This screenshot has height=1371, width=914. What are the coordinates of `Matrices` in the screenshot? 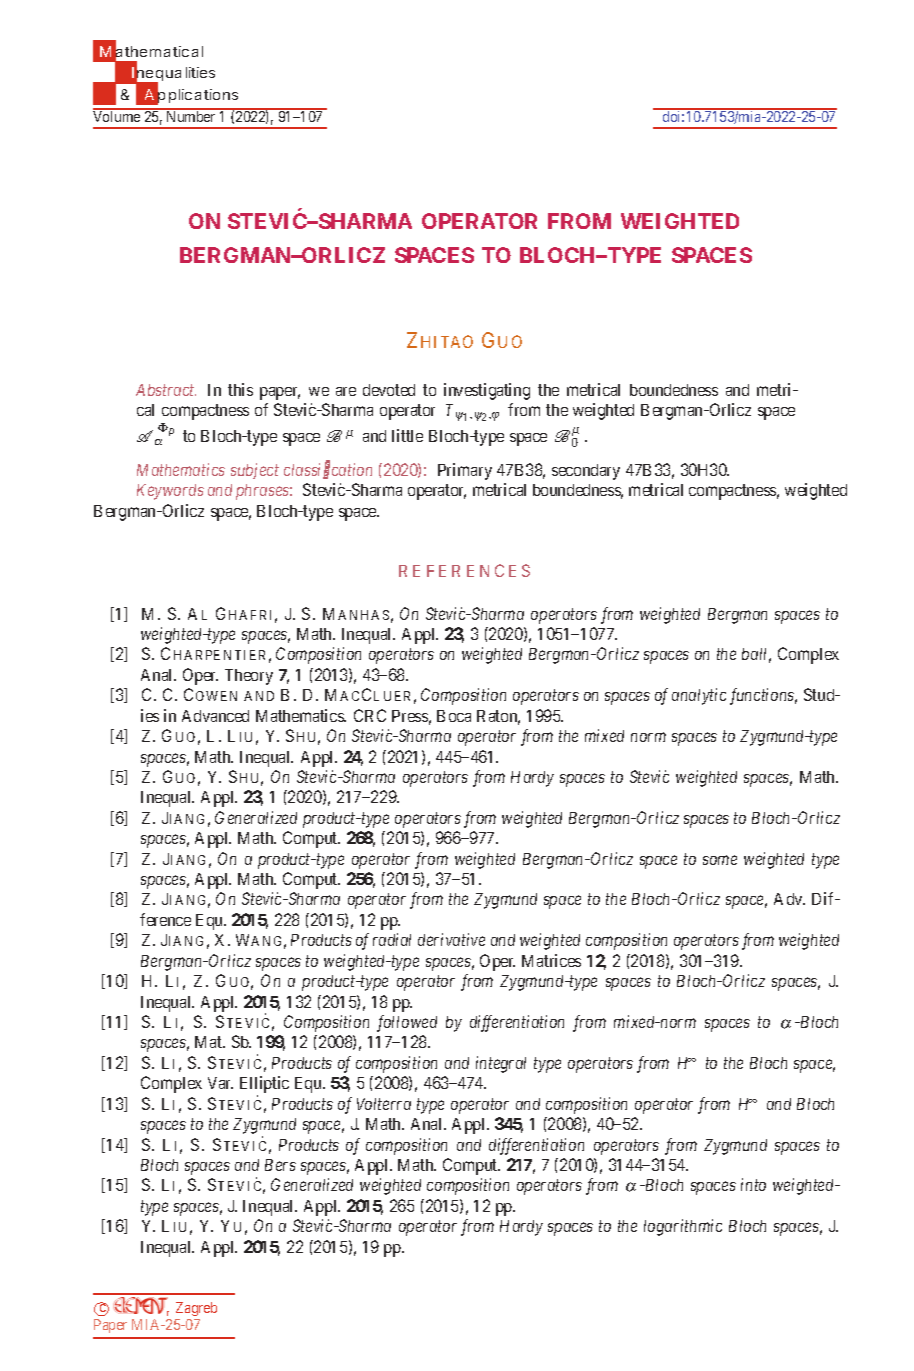 It's located at (551, 960).
